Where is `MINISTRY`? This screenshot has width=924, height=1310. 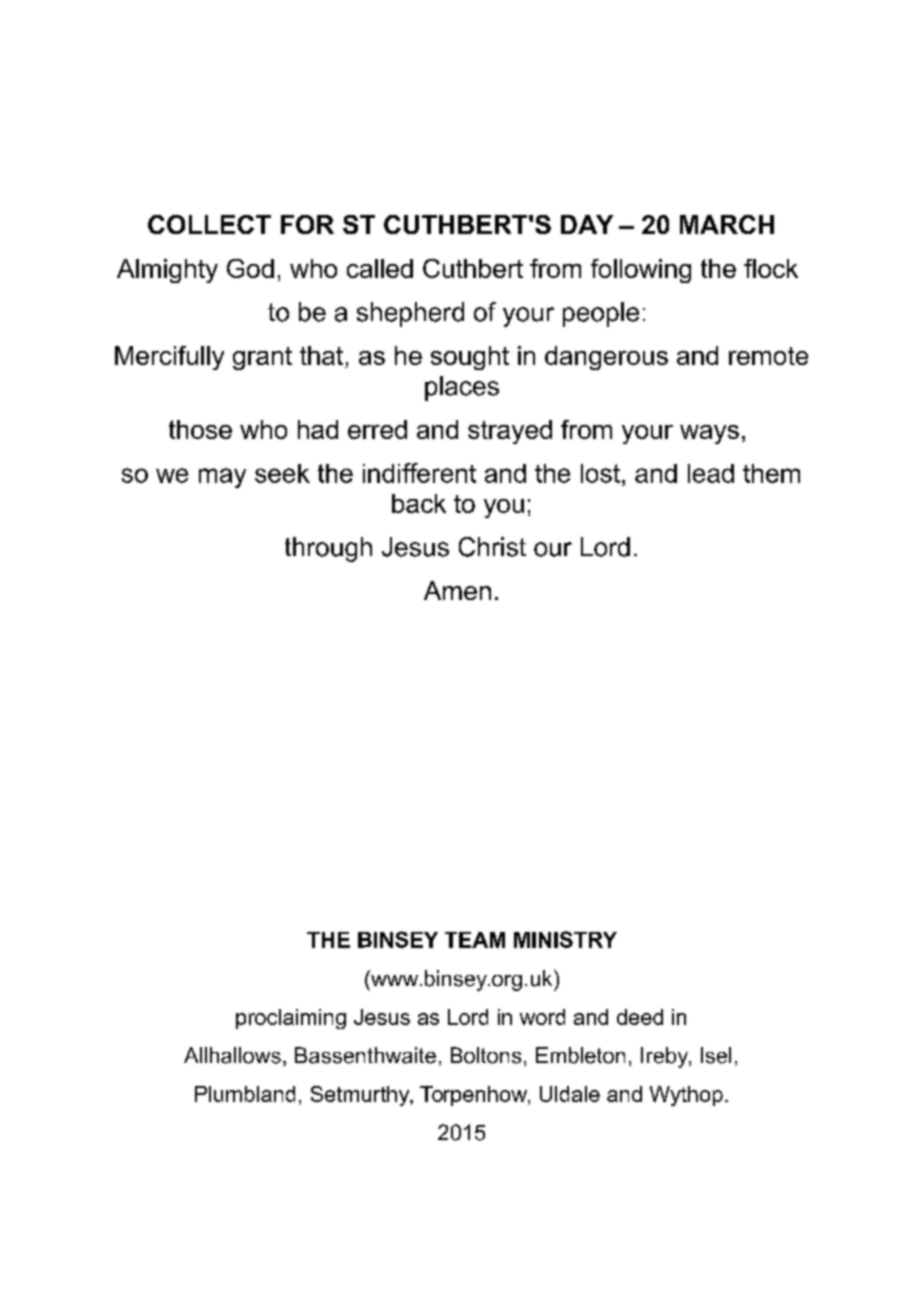 MINISTRY is located at coordinates (565, 939).
